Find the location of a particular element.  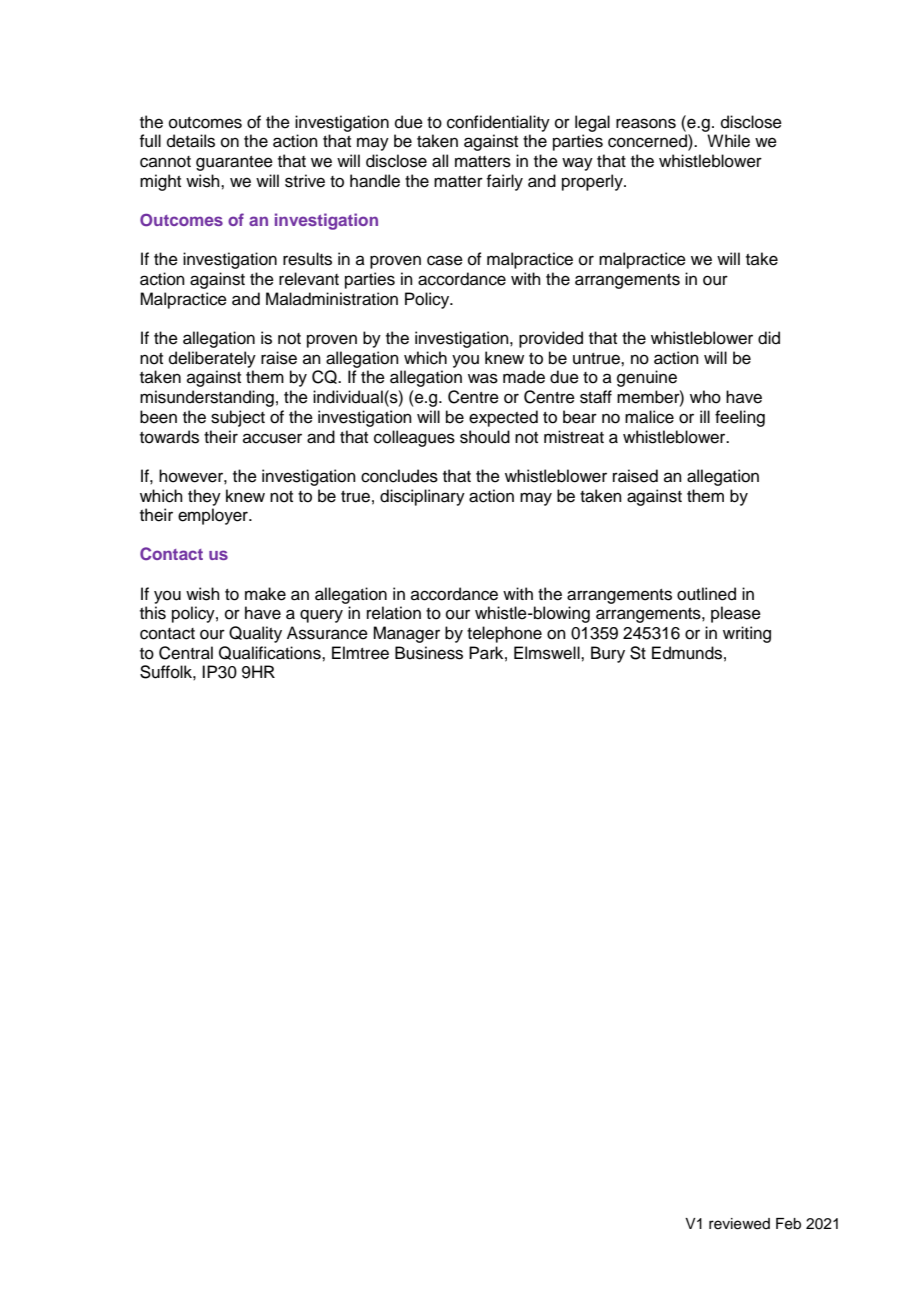

reviewed is located at coordinates (739, 1224).
